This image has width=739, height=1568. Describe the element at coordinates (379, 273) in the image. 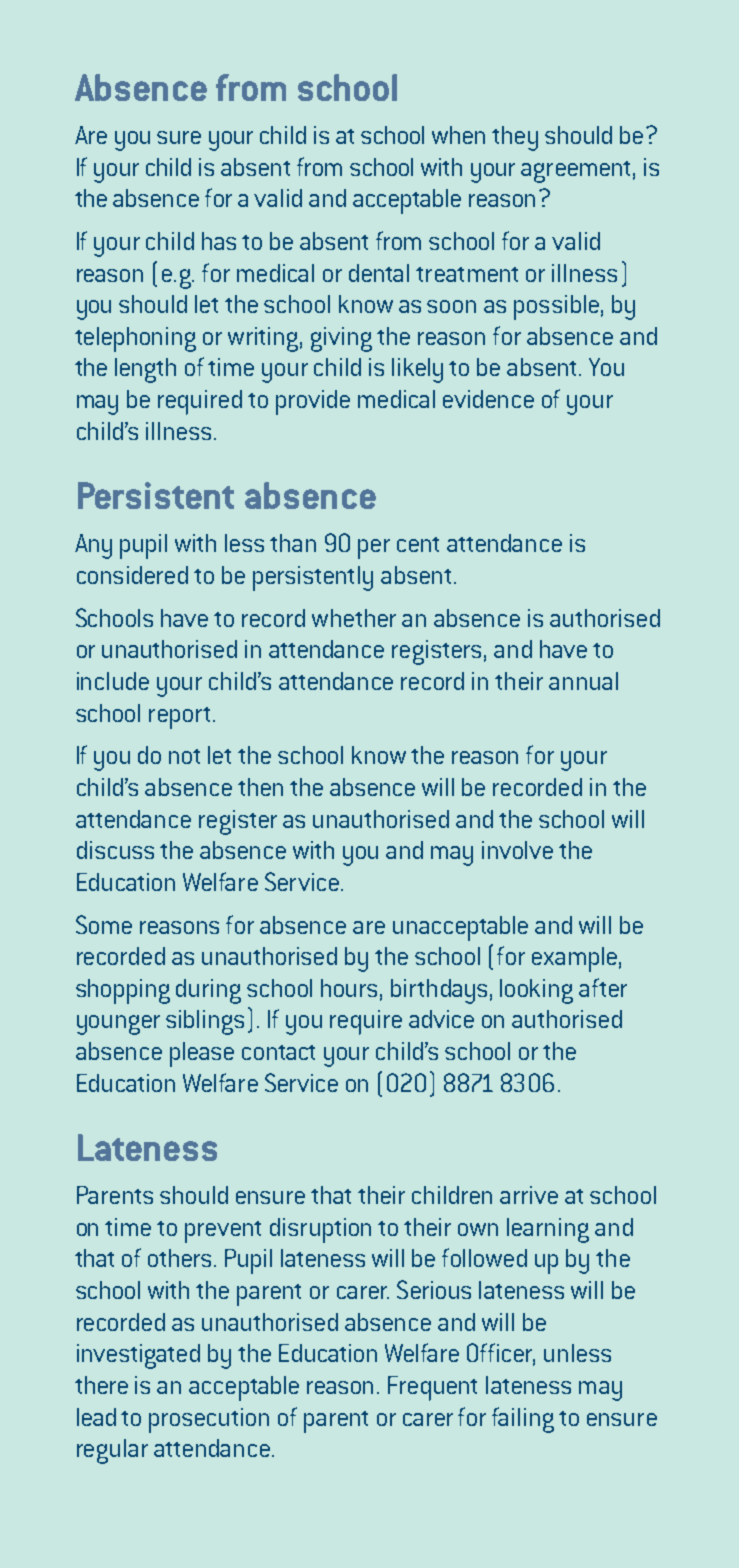

I see `dental` at that location.
